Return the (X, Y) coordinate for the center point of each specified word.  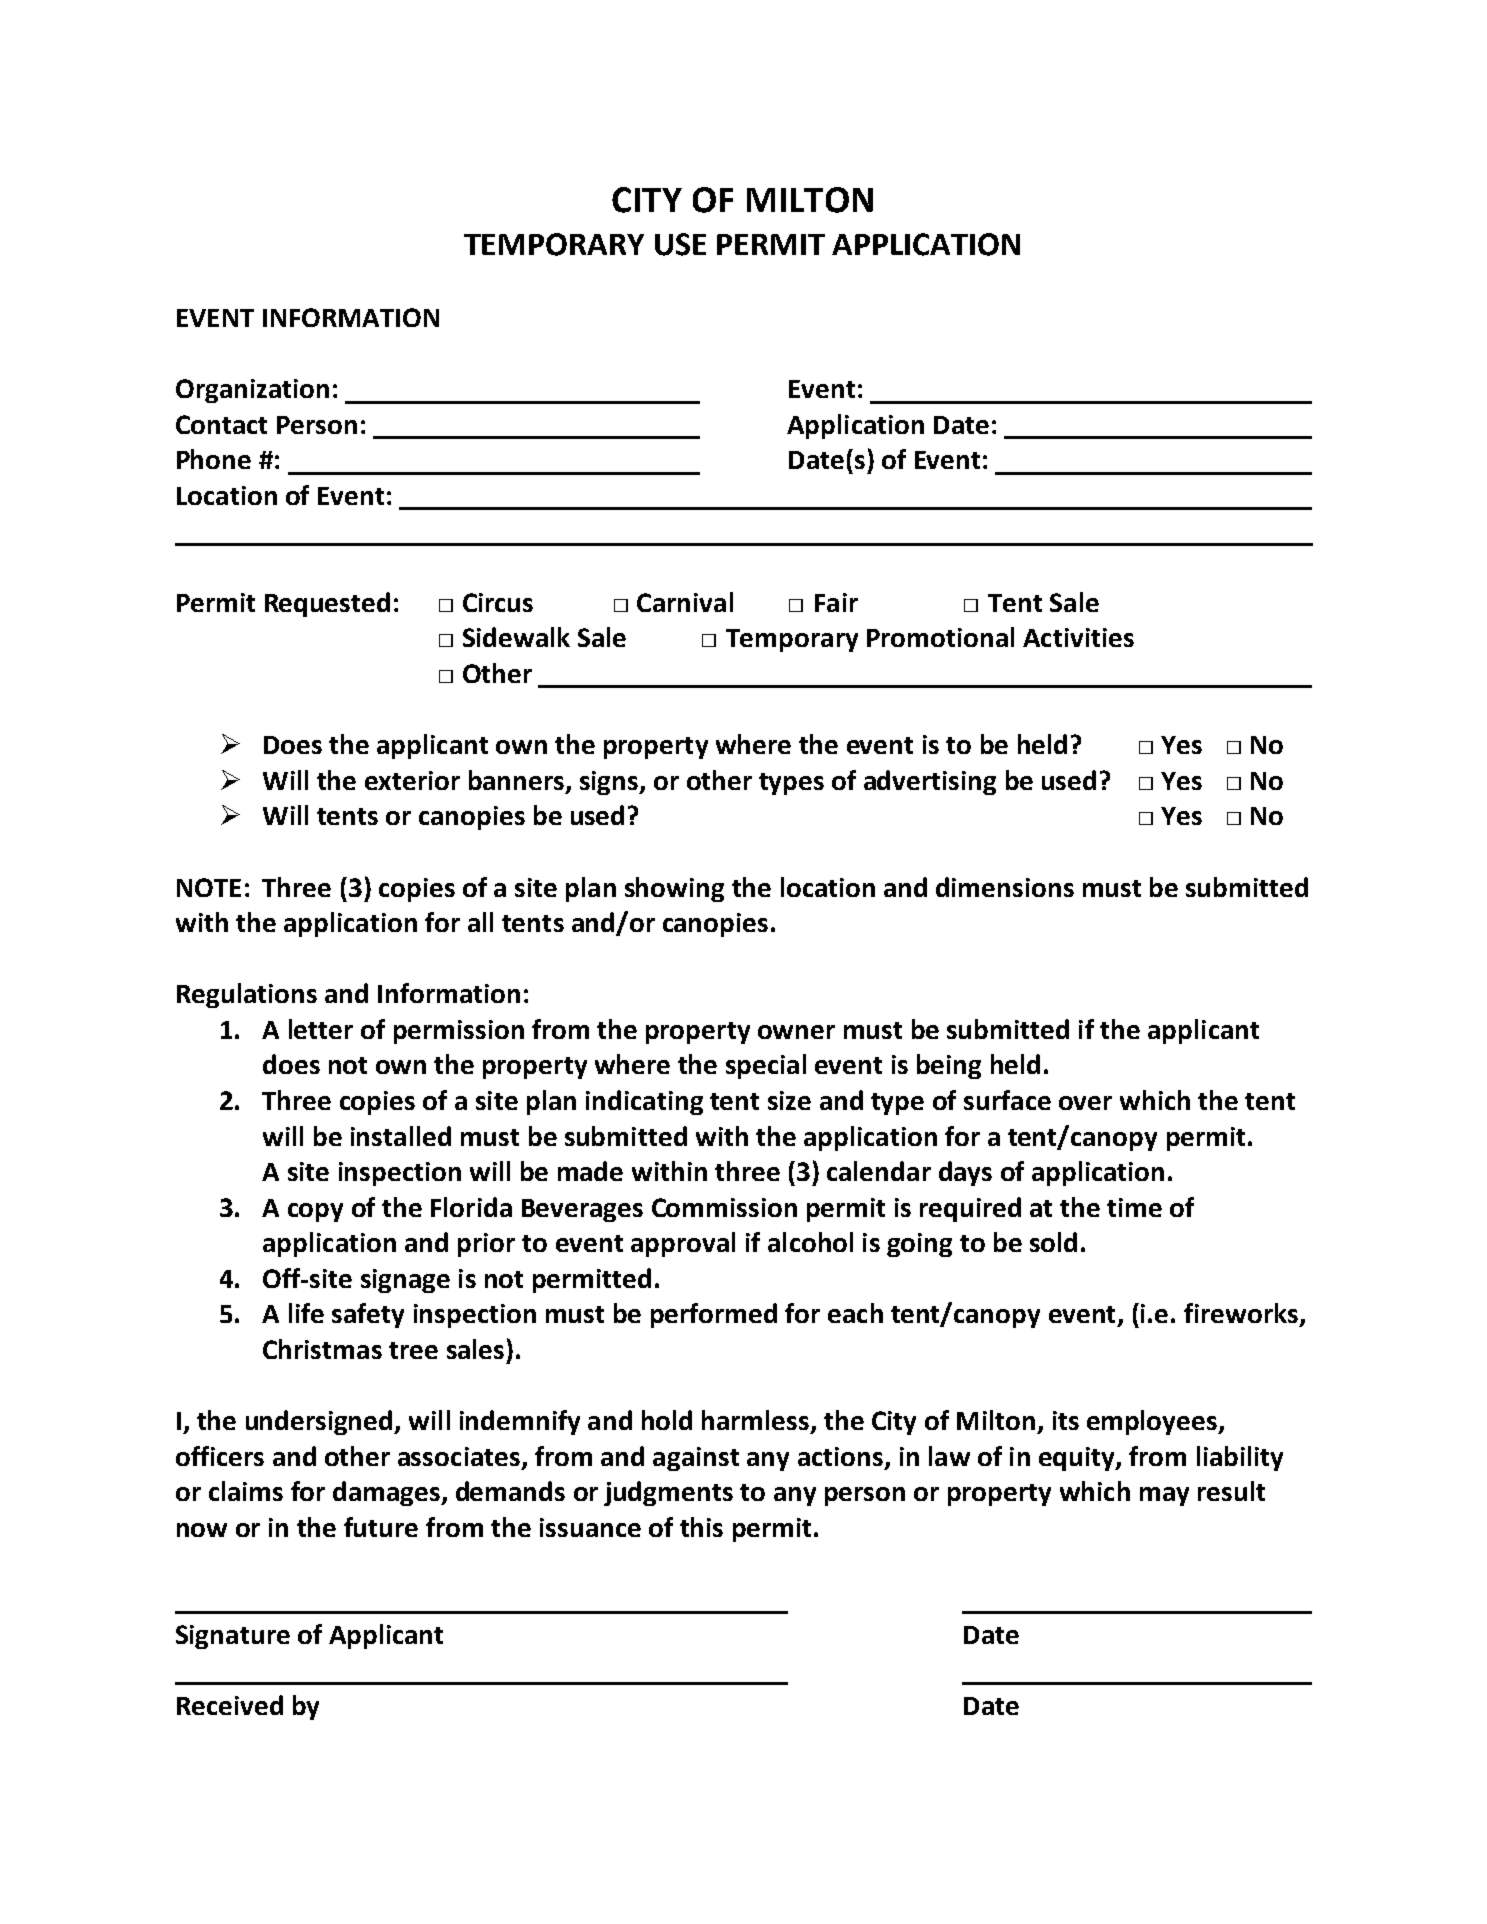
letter (321, 1029)
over (1085, 1103)
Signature (233, 1637)
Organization (252, 391)
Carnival (685, 602)
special (766, 1066)
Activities (1078, 637)
